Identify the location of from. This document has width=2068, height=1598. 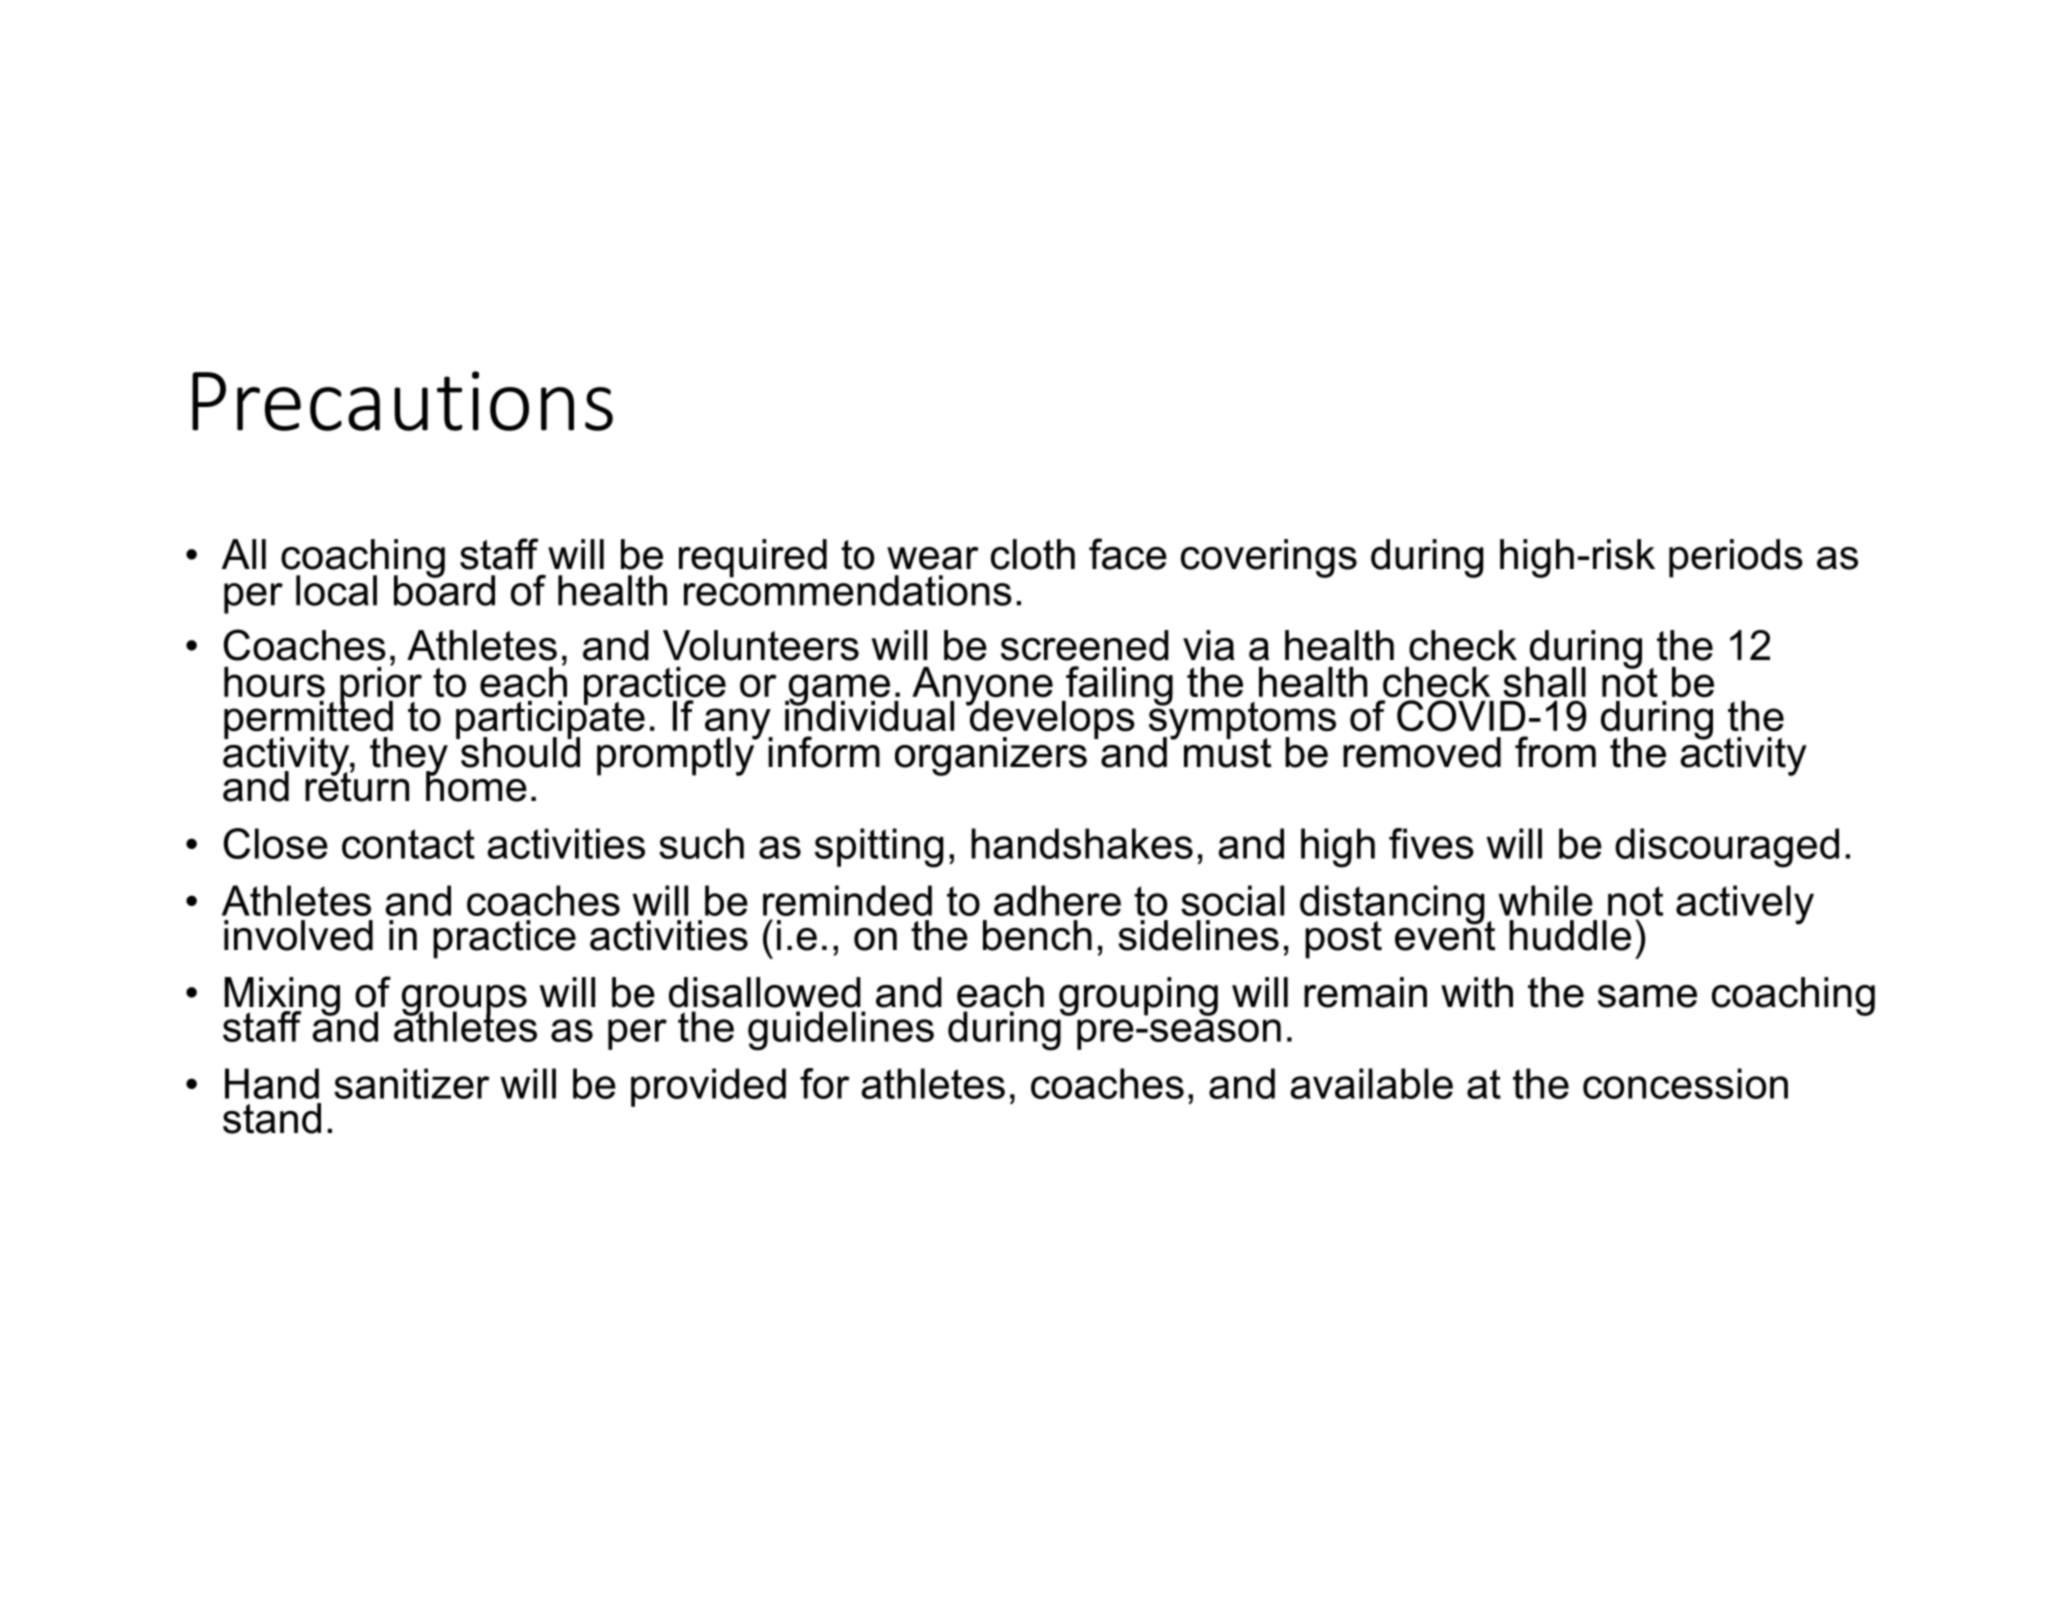
(1555, 752).
